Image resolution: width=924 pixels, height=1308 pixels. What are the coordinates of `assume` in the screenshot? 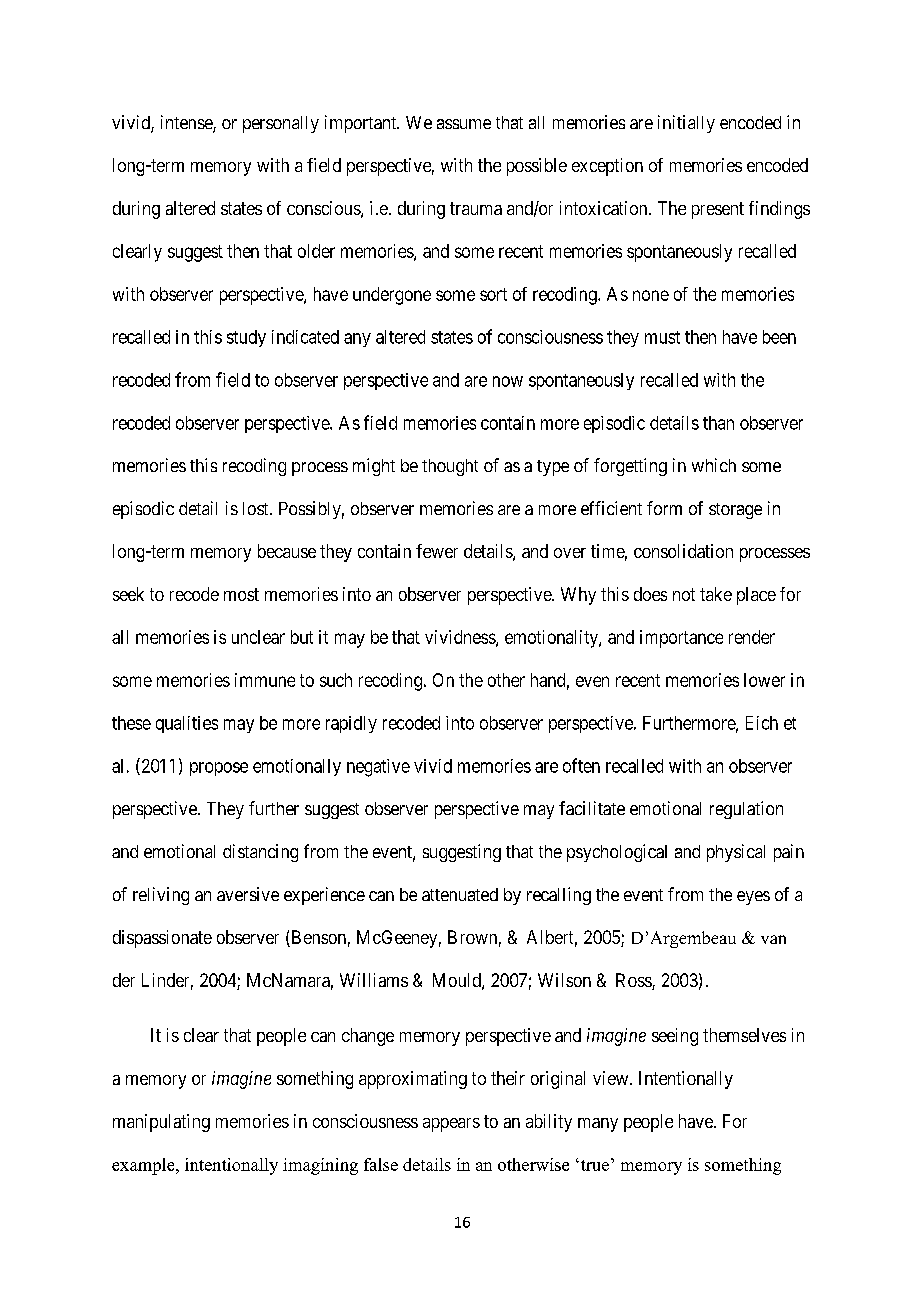 It's located at (464, 124).
